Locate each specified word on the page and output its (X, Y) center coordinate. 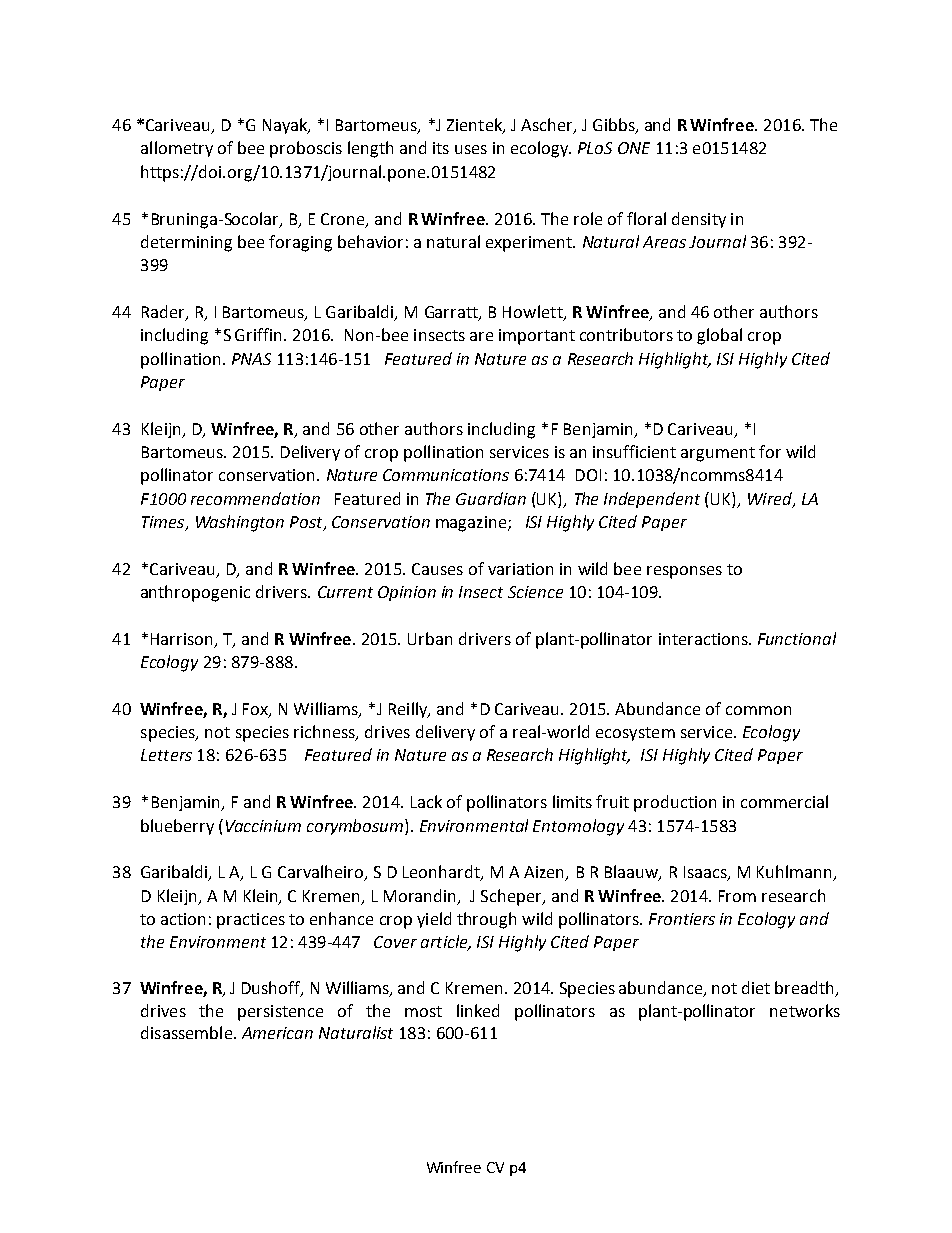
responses (684, 572)
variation (520, 569)
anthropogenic (195, 593)
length (370, 149)
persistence (280, 1013)
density (699, 220)
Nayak (286, 126)
